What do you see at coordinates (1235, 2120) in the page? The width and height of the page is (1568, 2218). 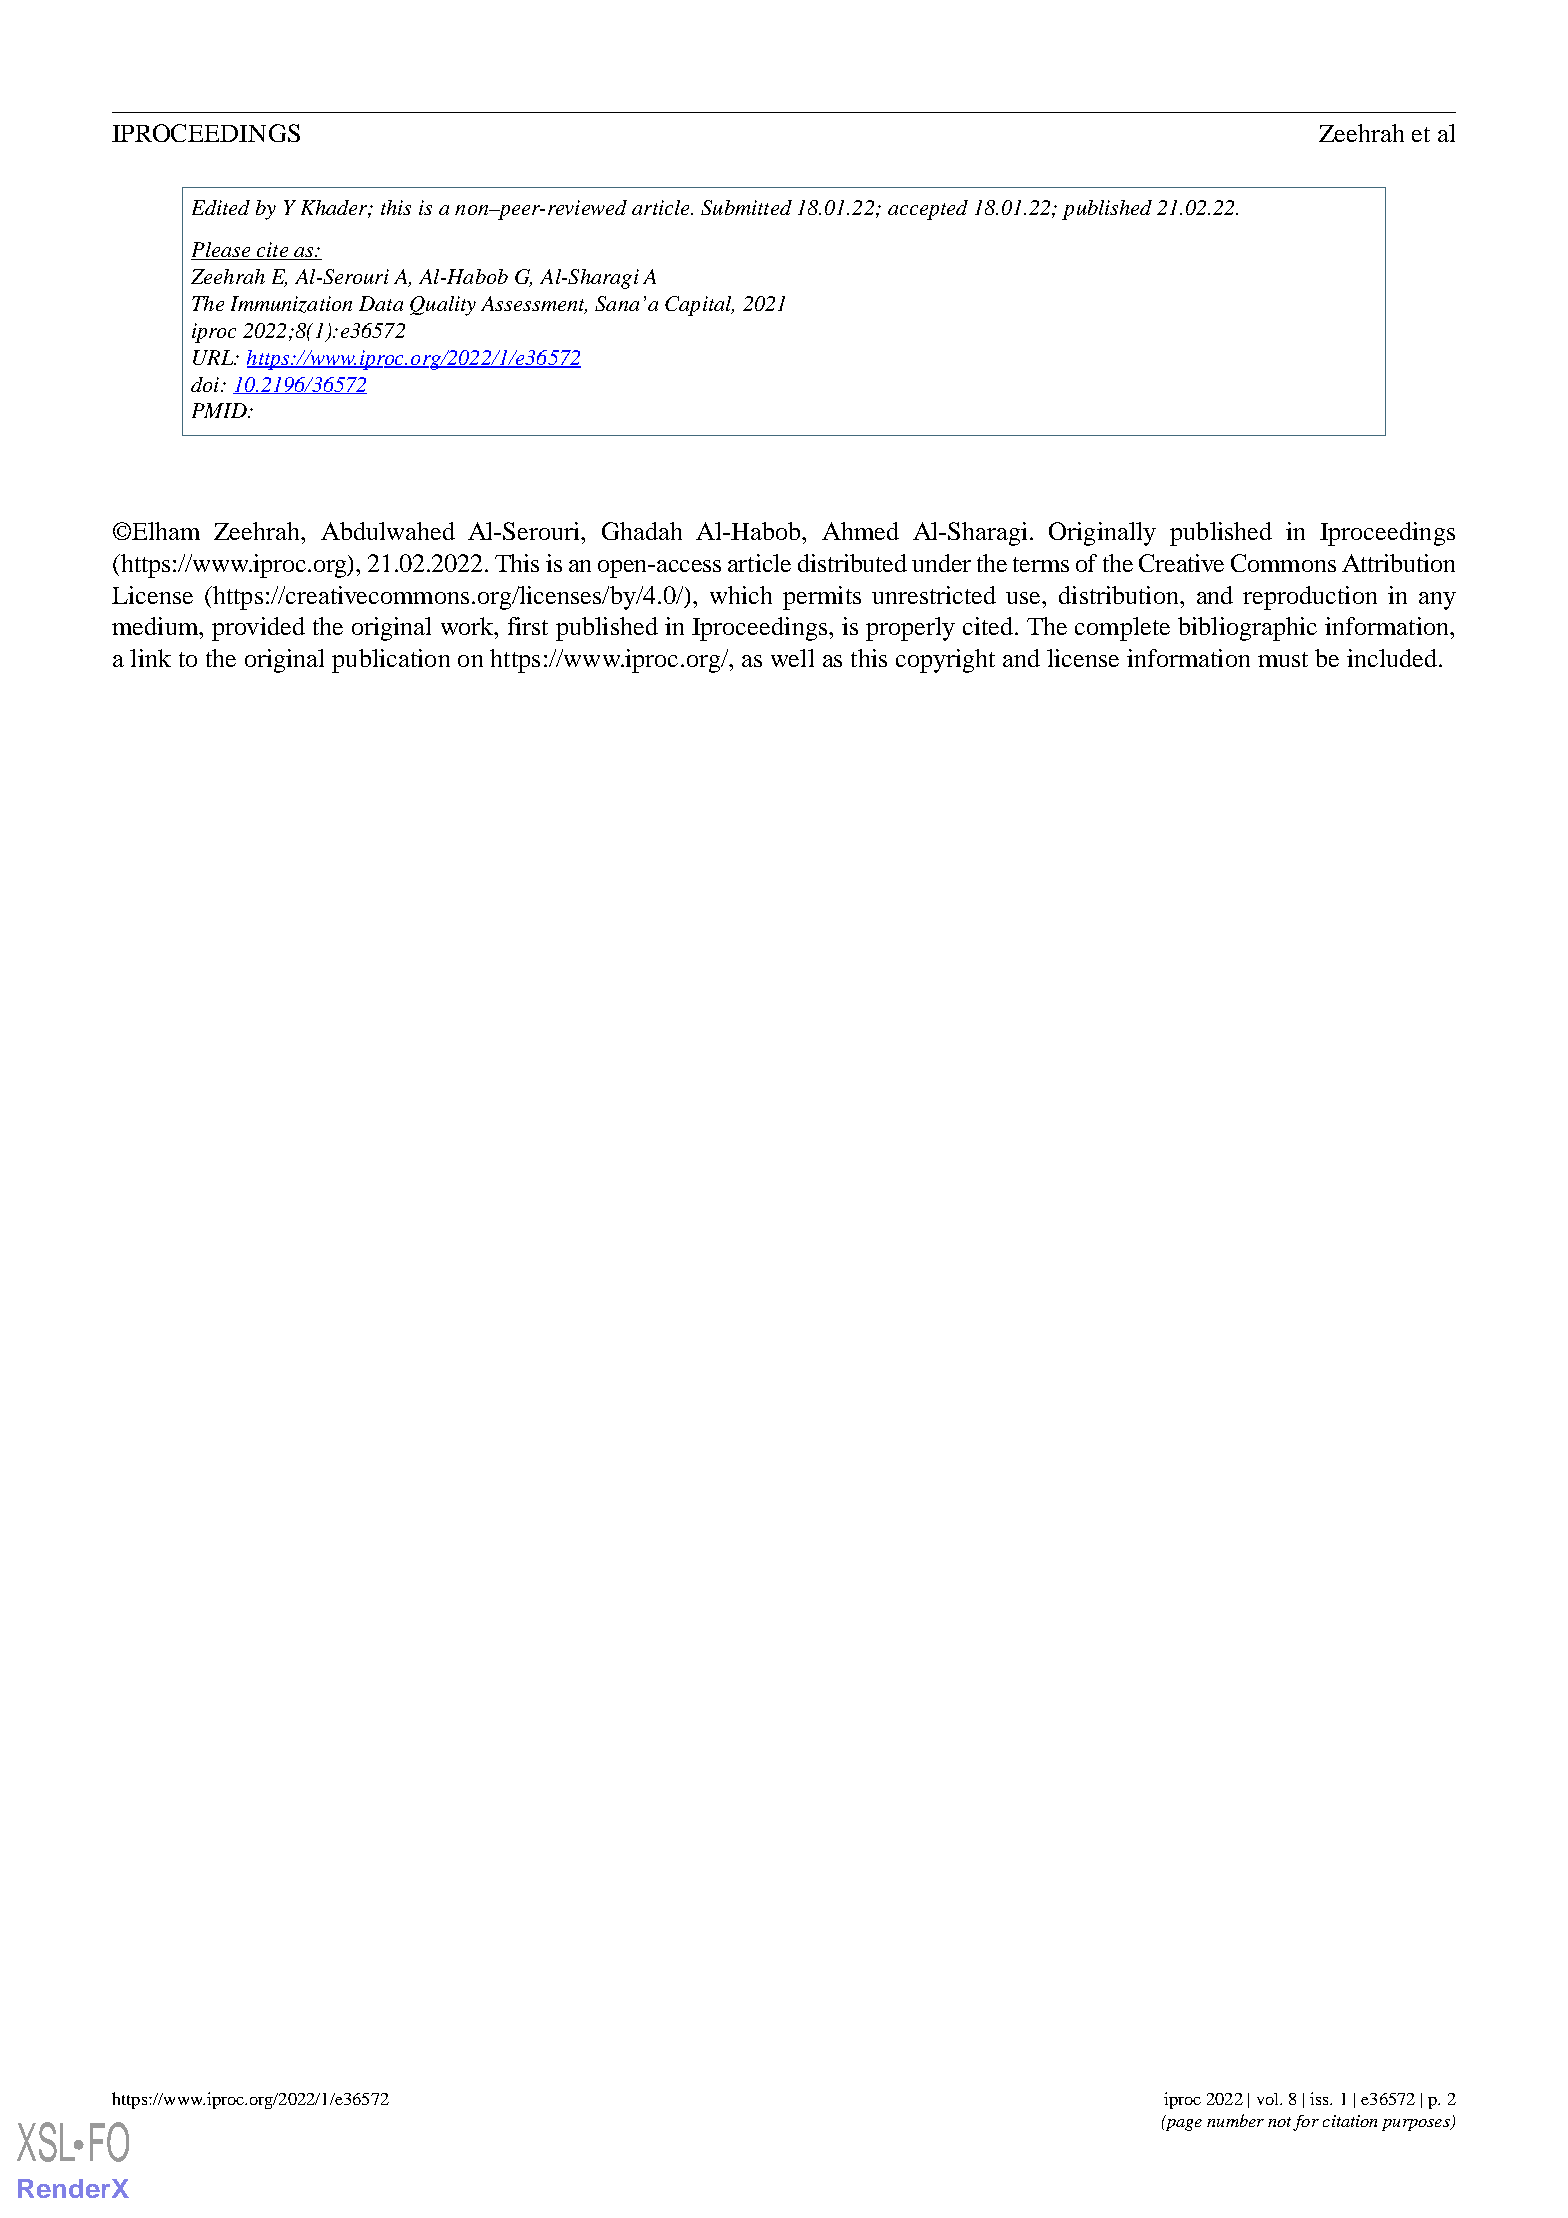 I see `number` at bounding box center [1235, 2120].
